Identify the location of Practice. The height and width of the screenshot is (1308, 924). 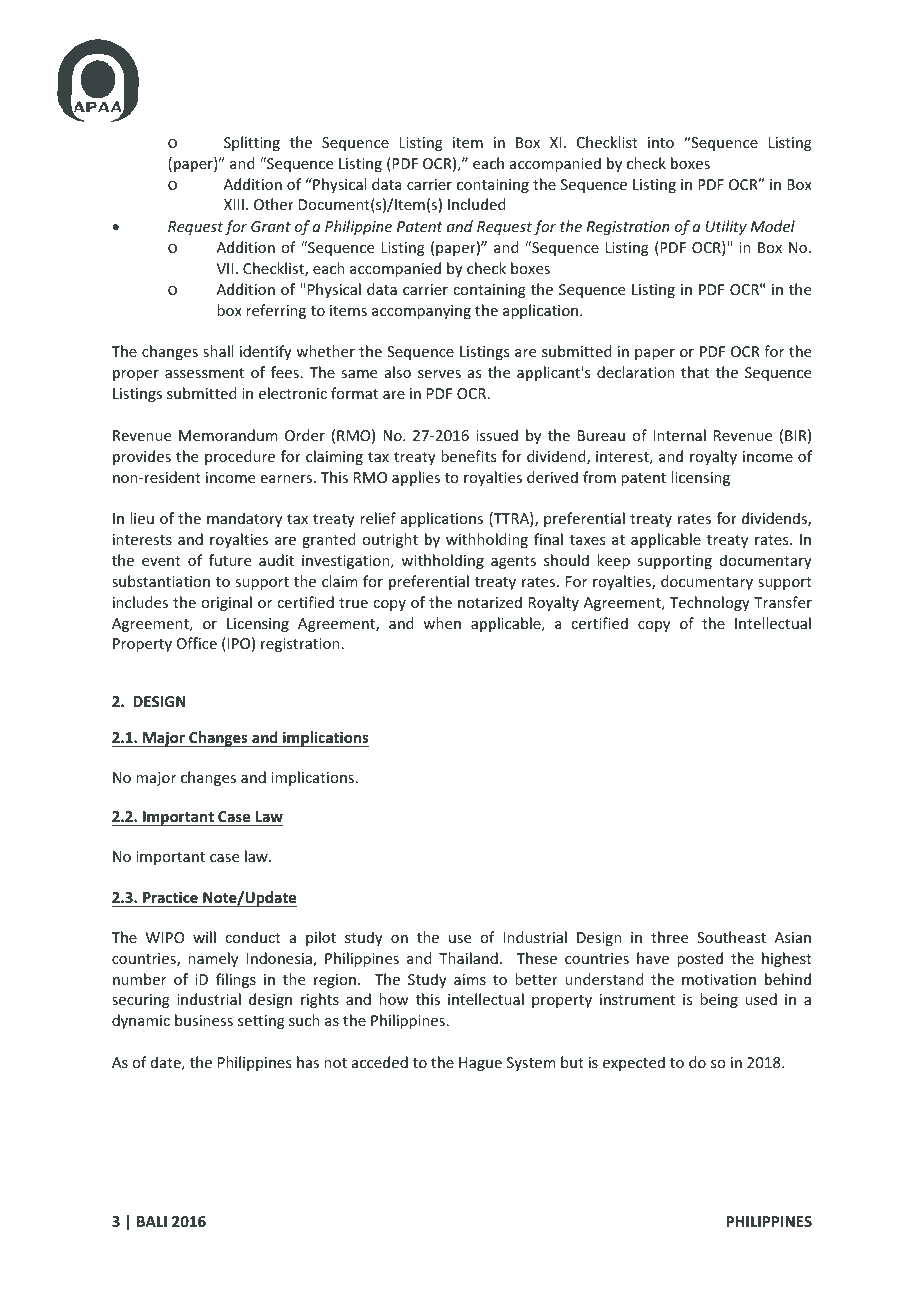
(170, 899).
